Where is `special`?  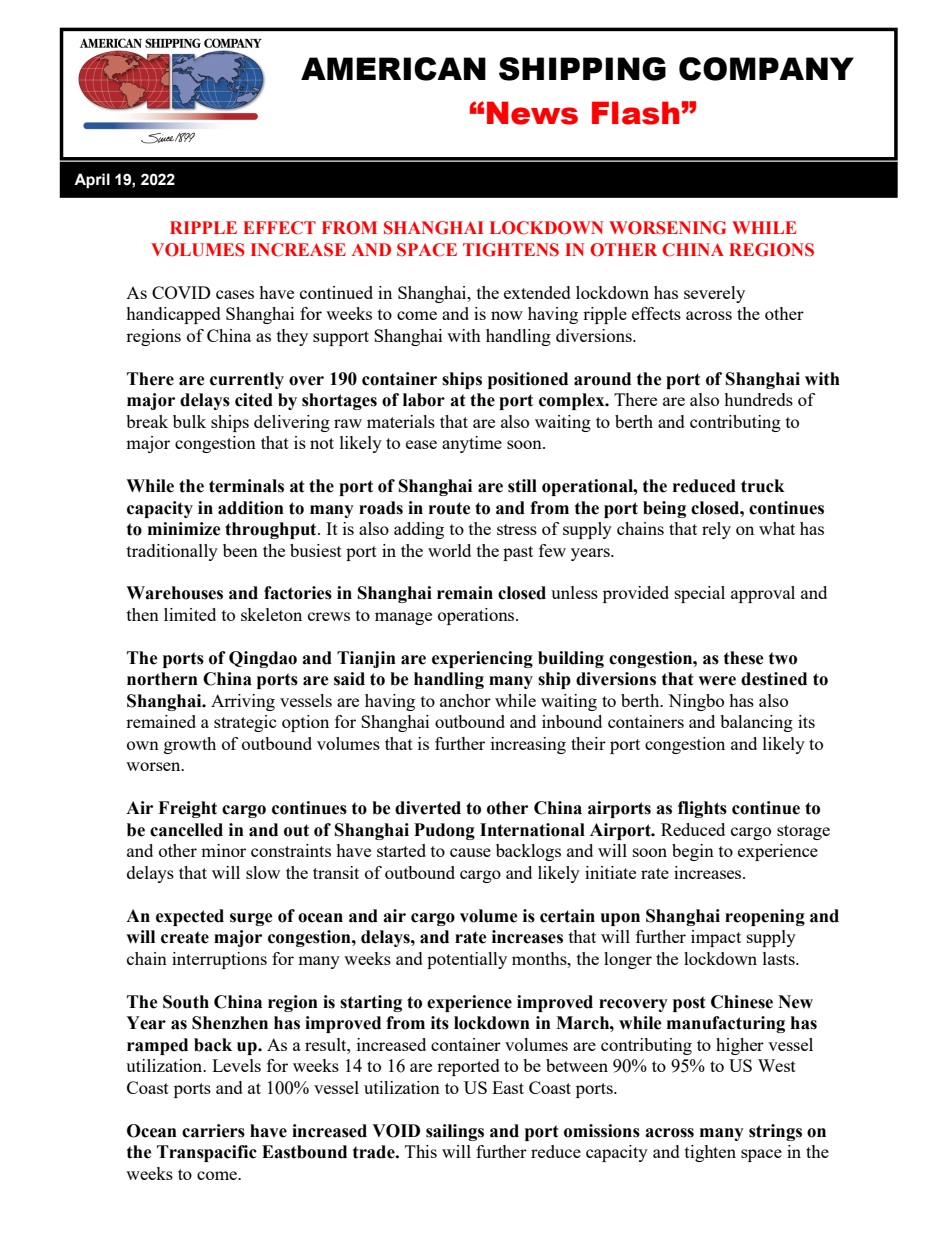 special is located at coordinates (700, 594).
